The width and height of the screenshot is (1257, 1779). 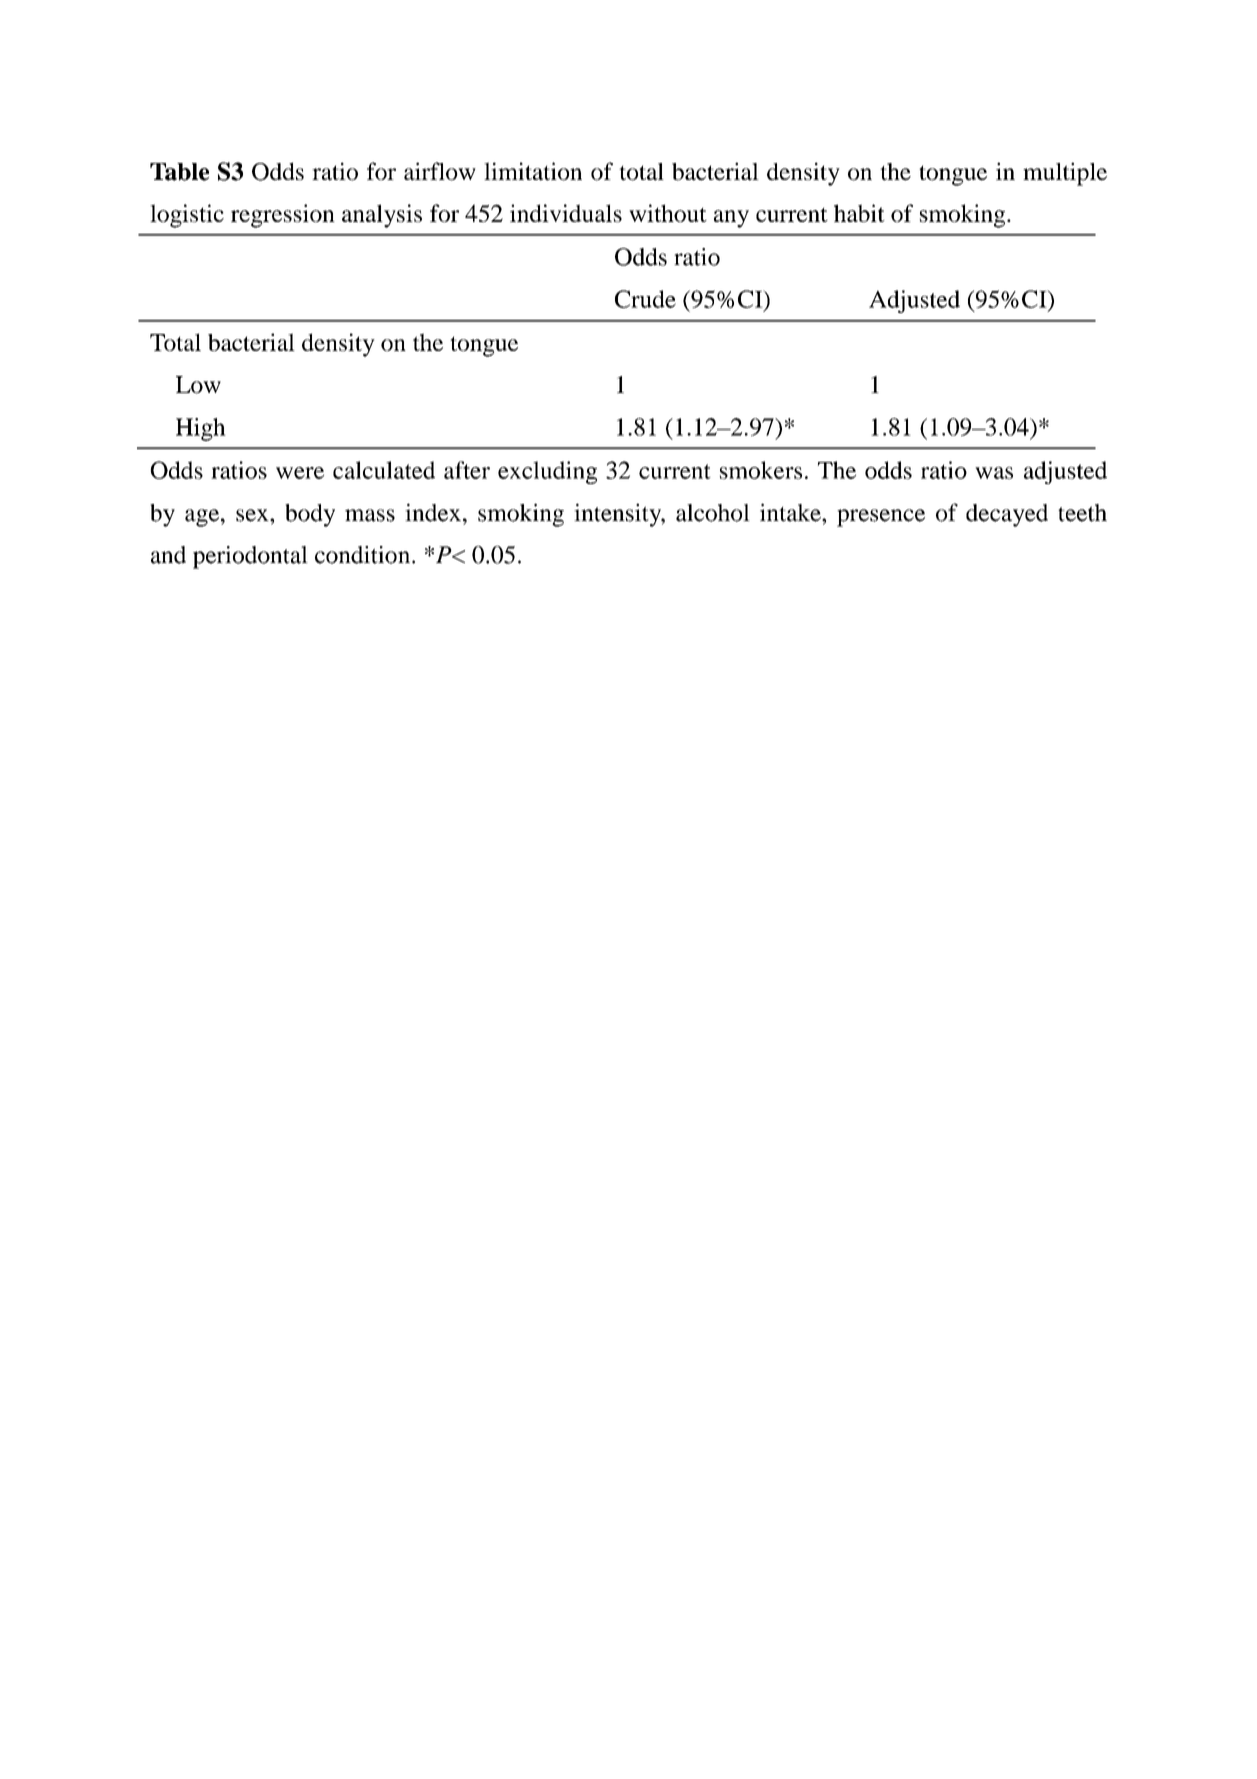 I want to click on regression, so click(x=283, y=216).
